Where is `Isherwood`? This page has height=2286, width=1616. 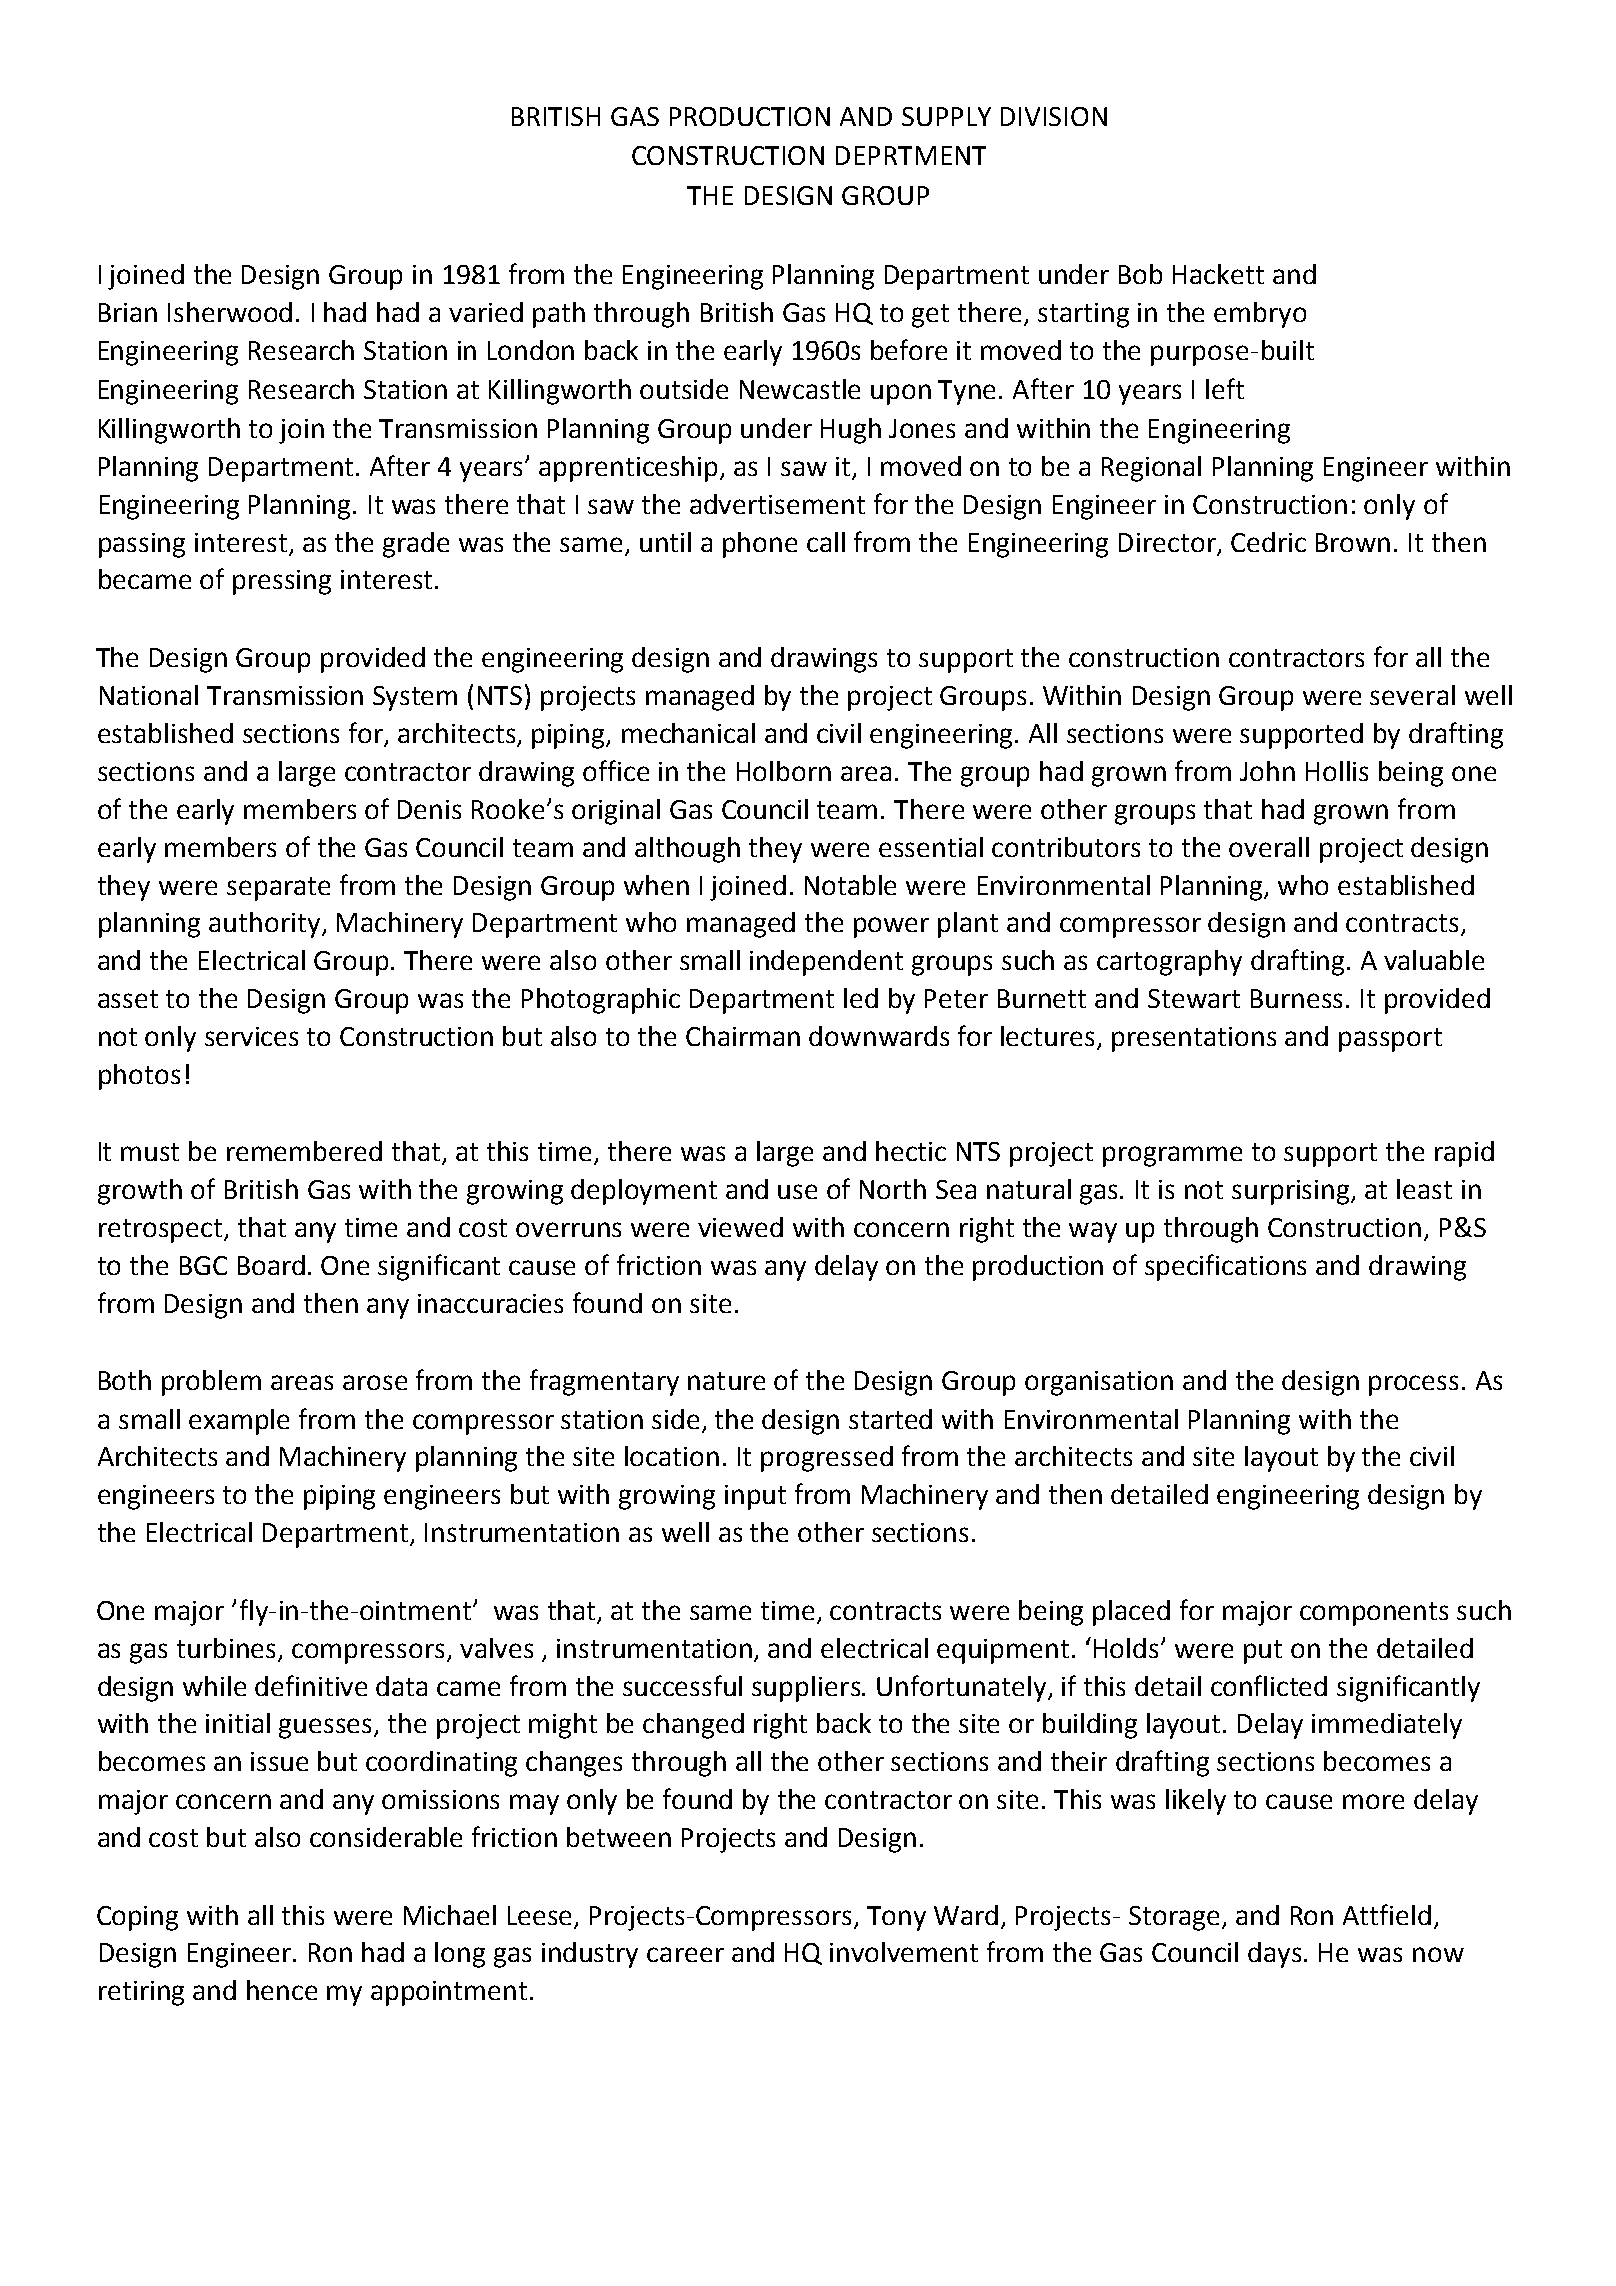 Isherwood is located at coordinates (230, 312).
